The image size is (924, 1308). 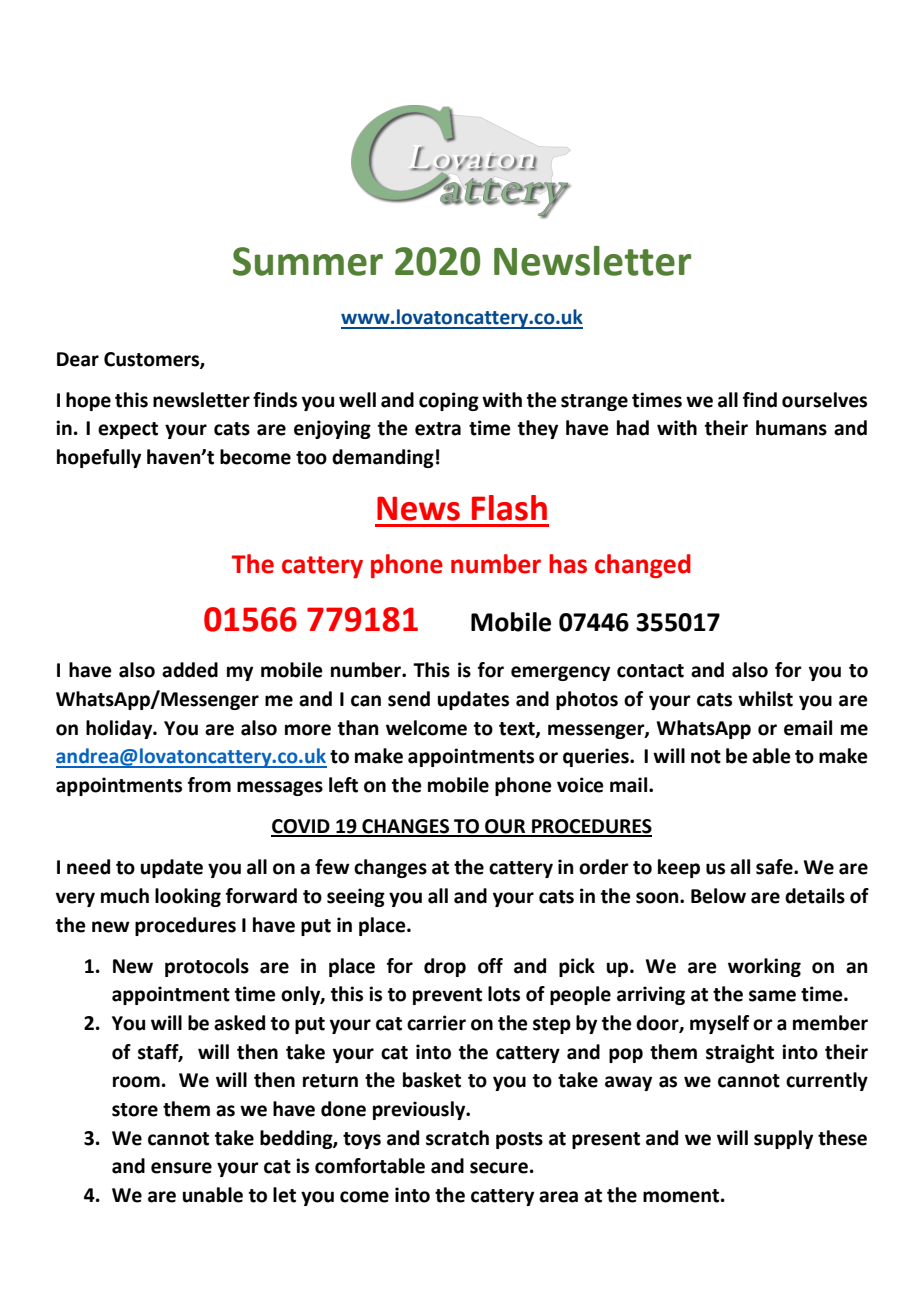 I want to click on Dear, so click(x=78, y=359).
